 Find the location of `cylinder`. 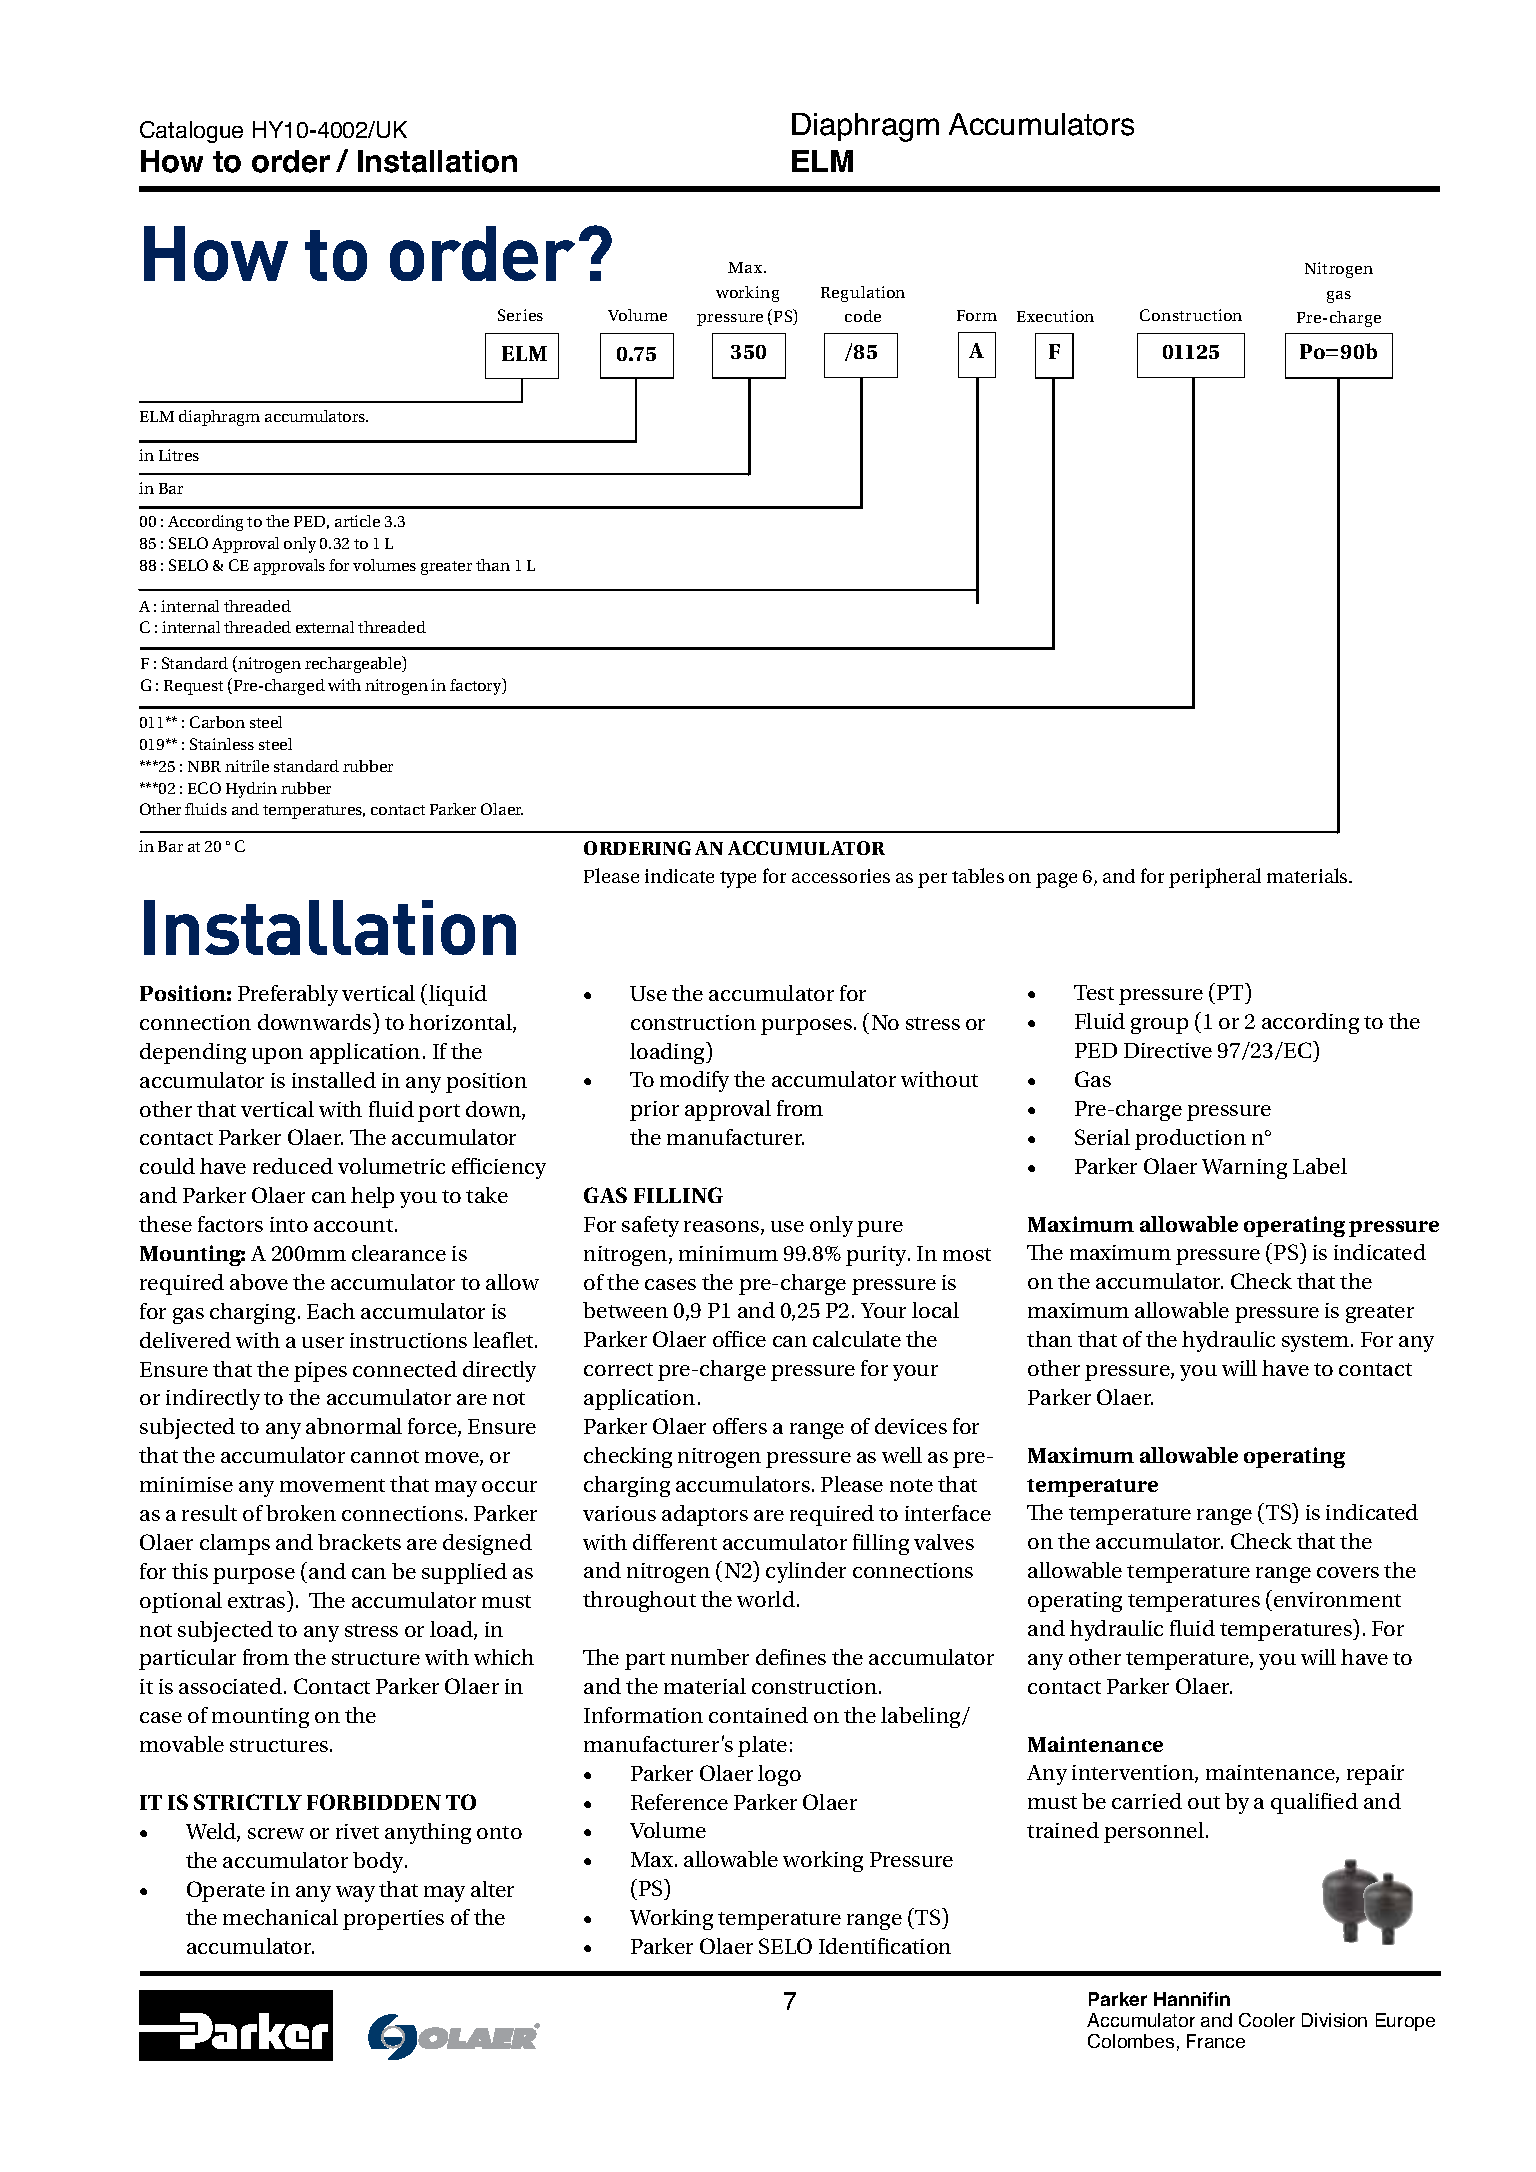

cylinder is located at coordinates (806, 1572).
